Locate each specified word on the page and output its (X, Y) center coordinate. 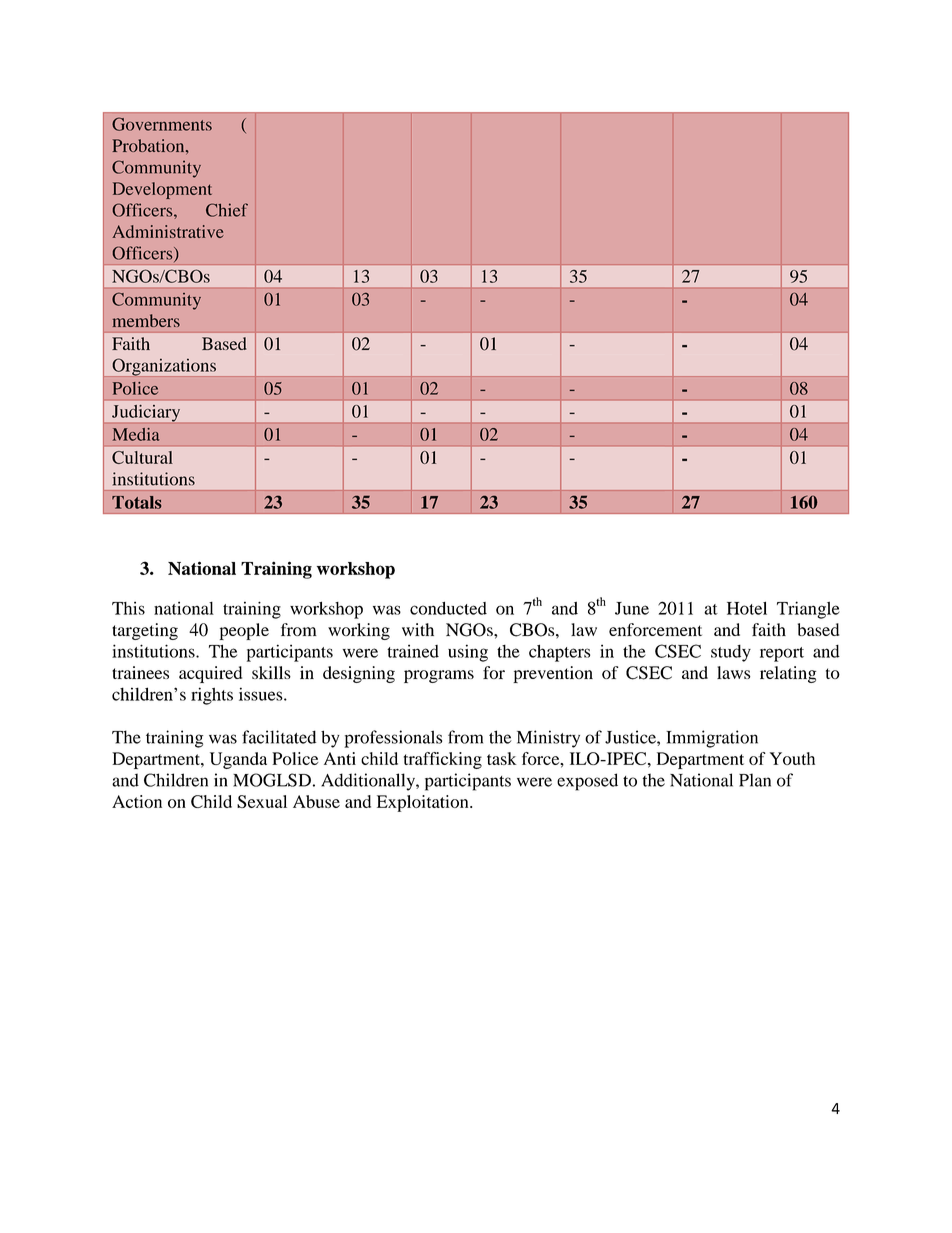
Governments (162, 124)
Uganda (238, 760)
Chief (227, 210)
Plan (755, 780)
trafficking (443, 760)
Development (162, 190)
